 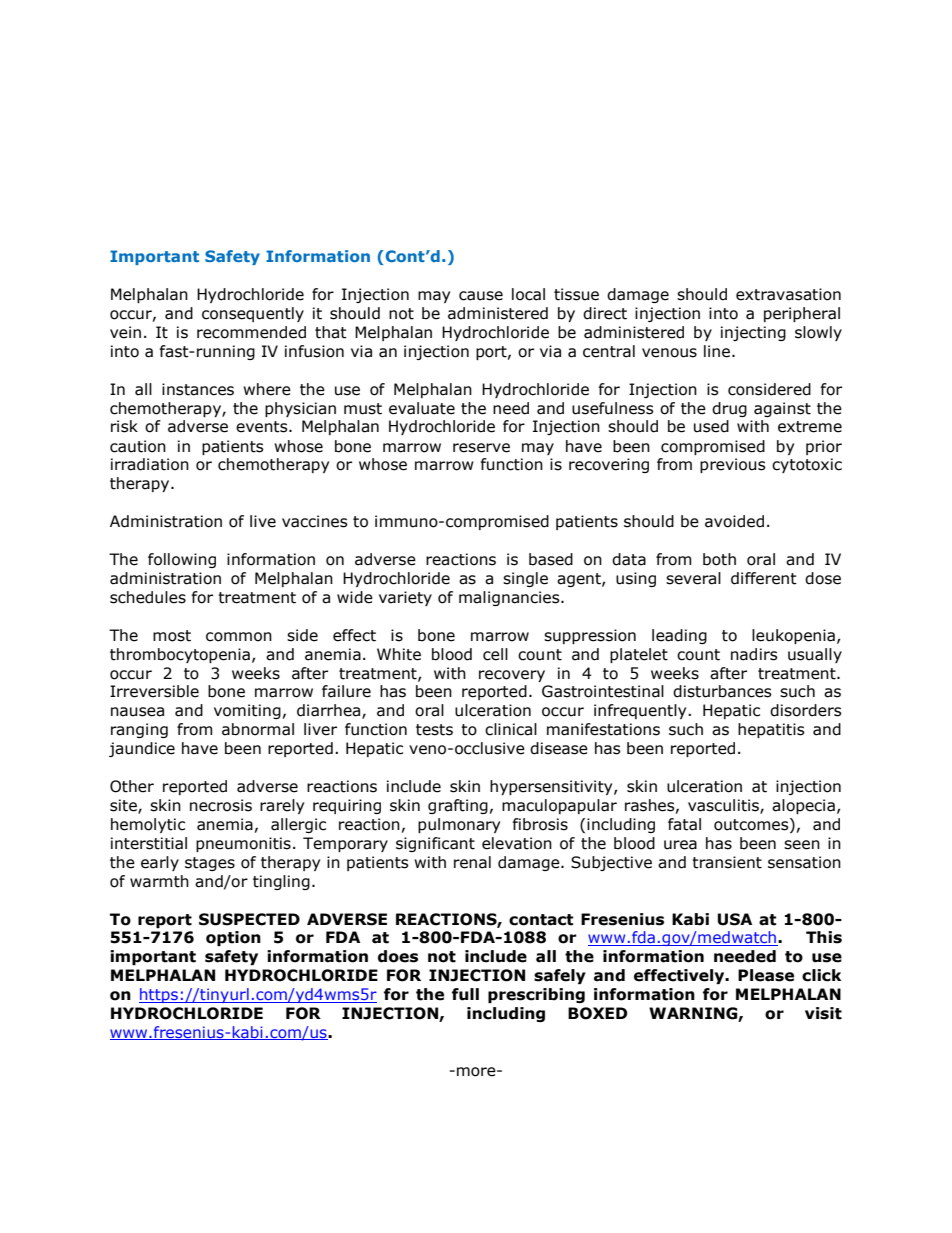 What do you see at coordinates (150, 464) in the screenshot?
I see `irradiation` at bounding box center [150, 464].
